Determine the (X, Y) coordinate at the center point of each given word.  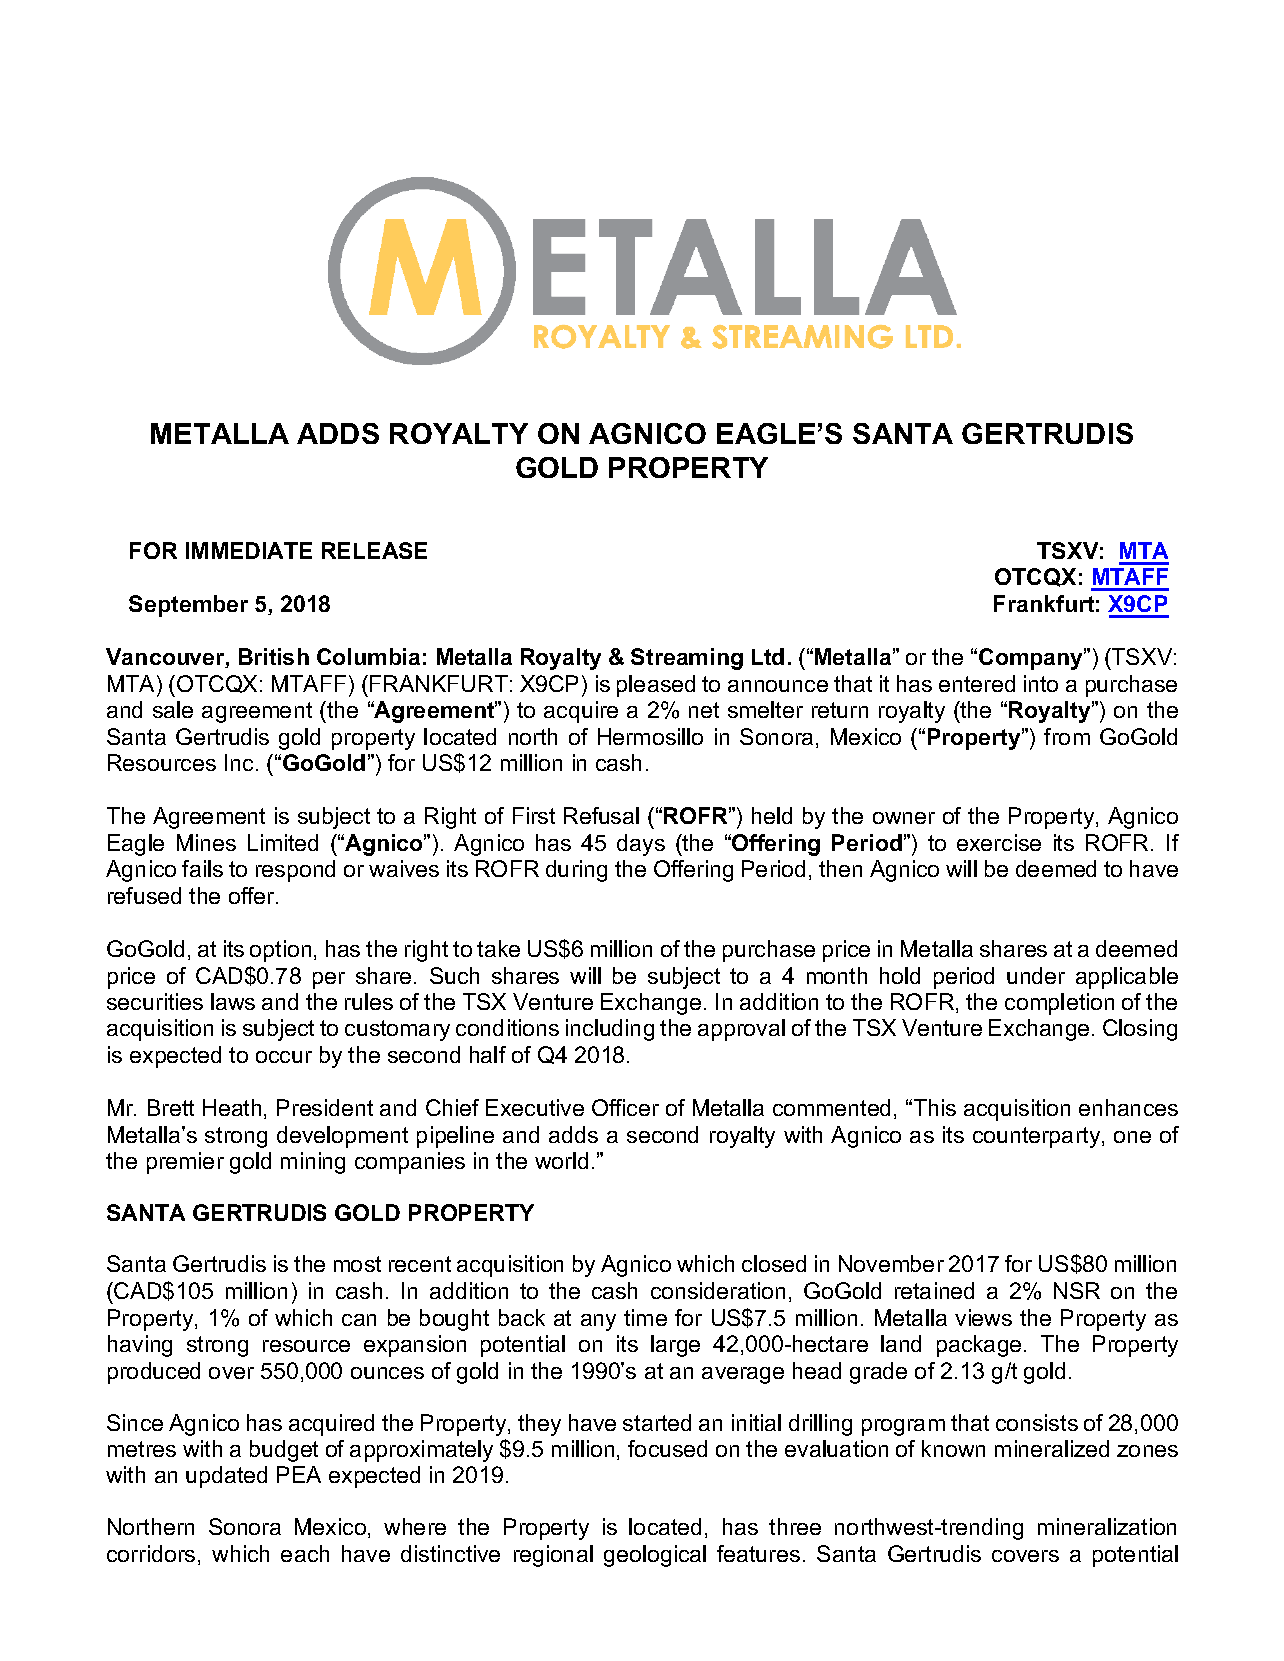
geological (655, 1556)
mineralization (1107, 1526)
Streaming (687, 659)
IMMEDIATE (249, 550)
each (305, 1553)
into (1041, 683)
